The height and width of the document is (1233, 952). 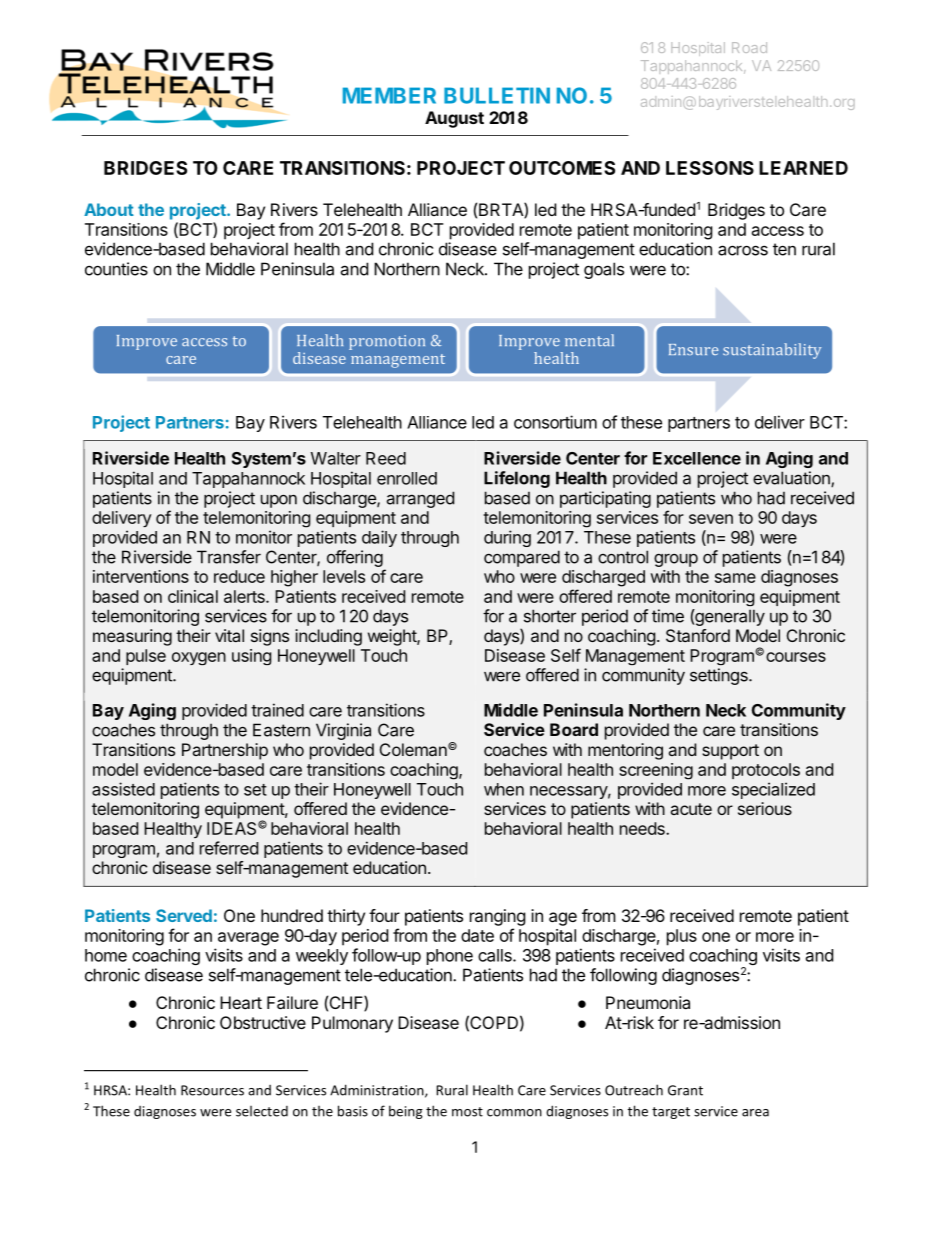 What do you see at coordinates (749, 47) in the document?
I see `Road` at bounding box center [749, 47].
